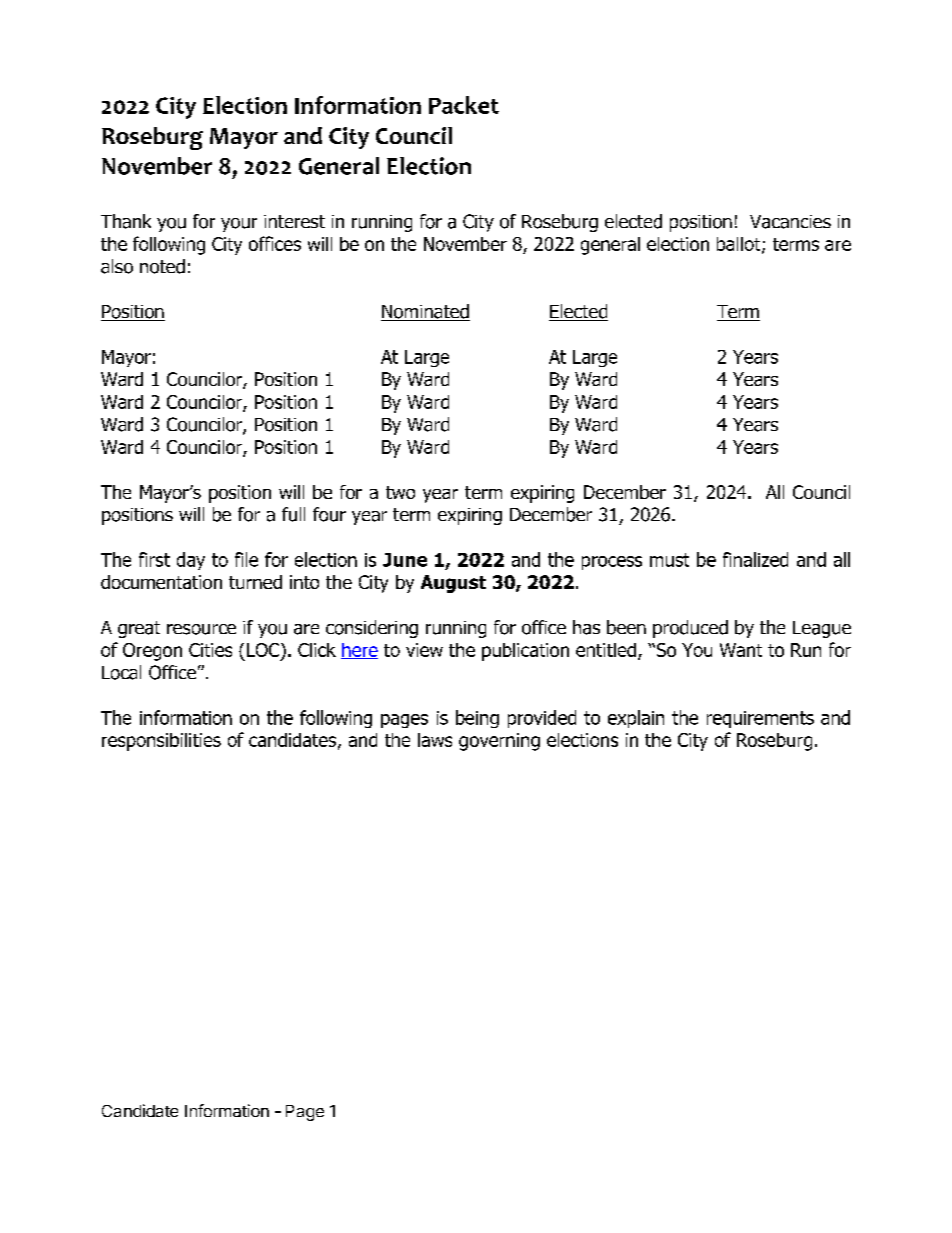 This image has height=1233, width=952. What do you see at coordinates (293, 514) in the image?
I see `full` at bounding box center [293, 514].
